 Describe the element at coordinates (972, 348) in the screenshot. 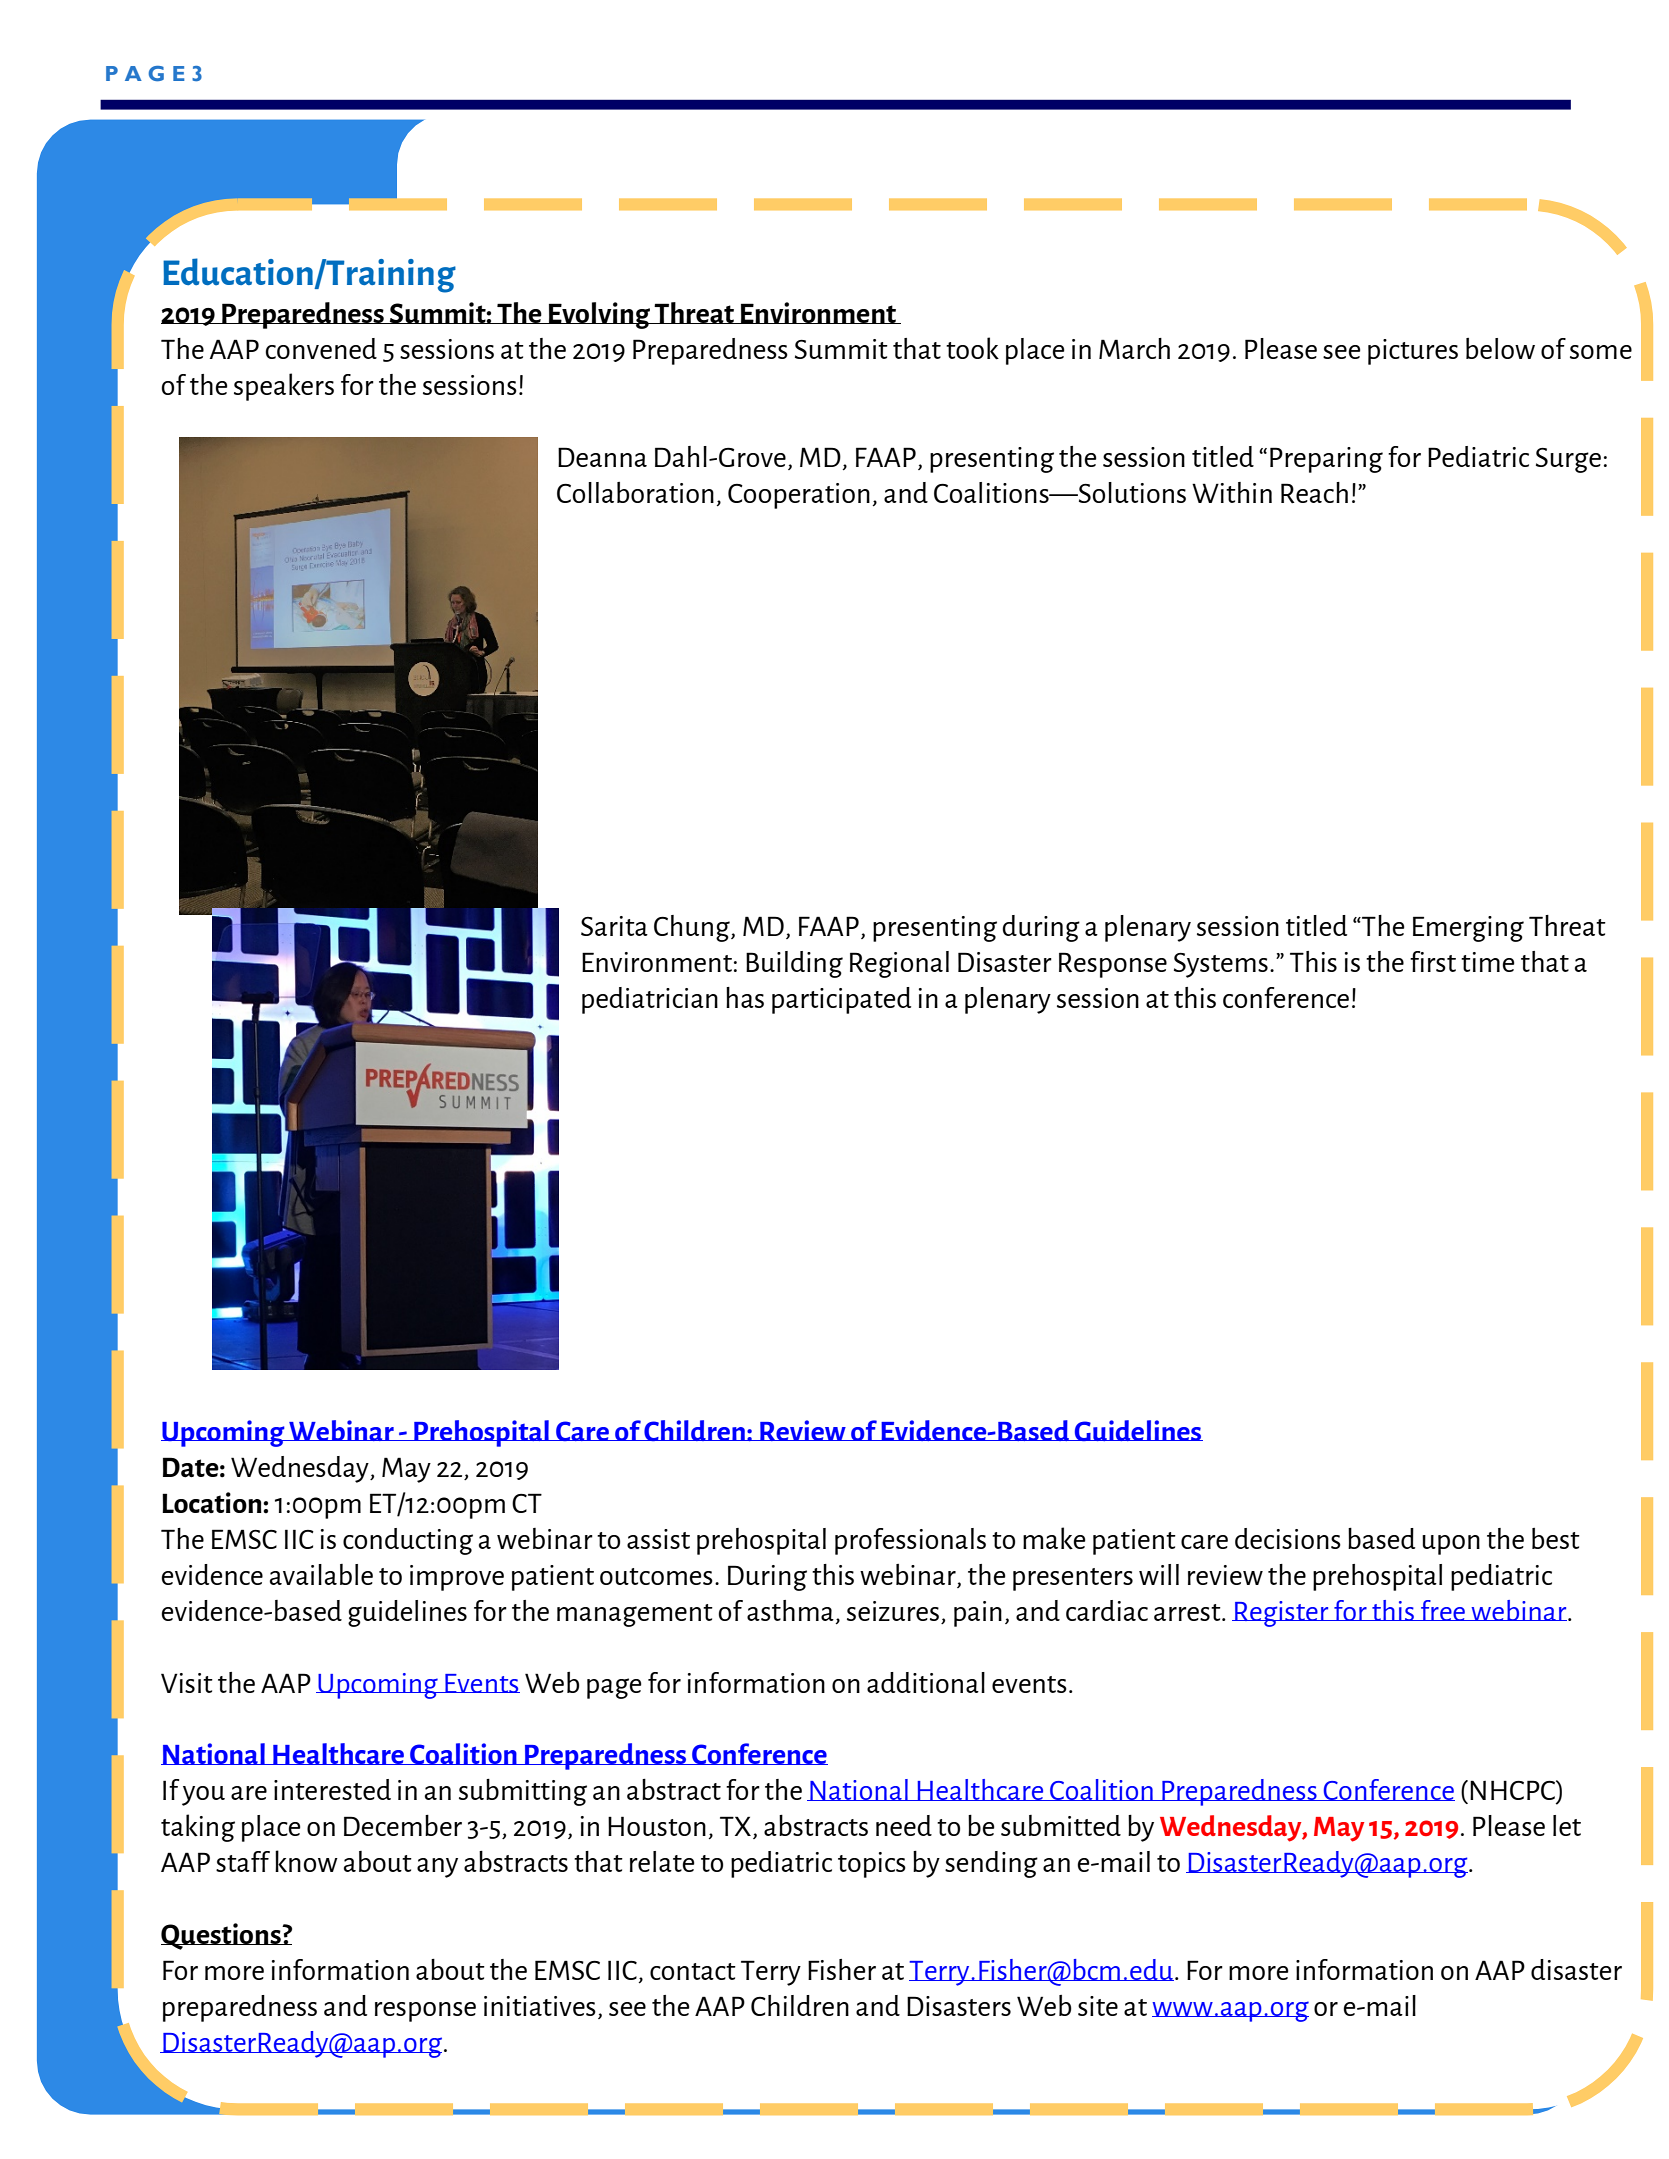

I see `took` at that location.
